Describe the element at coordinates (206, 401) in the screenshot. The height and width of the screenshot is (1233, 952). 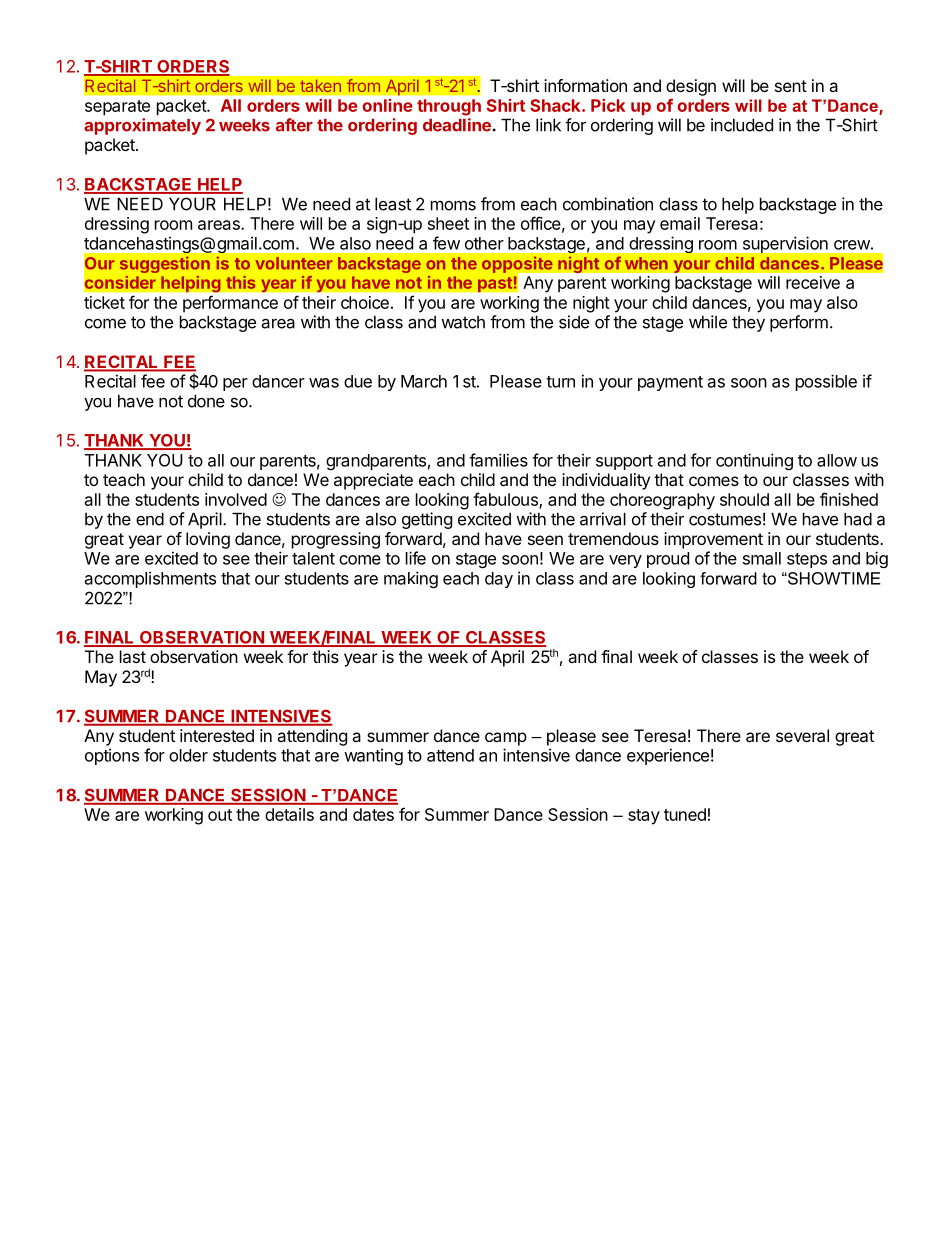
I see `done` at that location.
